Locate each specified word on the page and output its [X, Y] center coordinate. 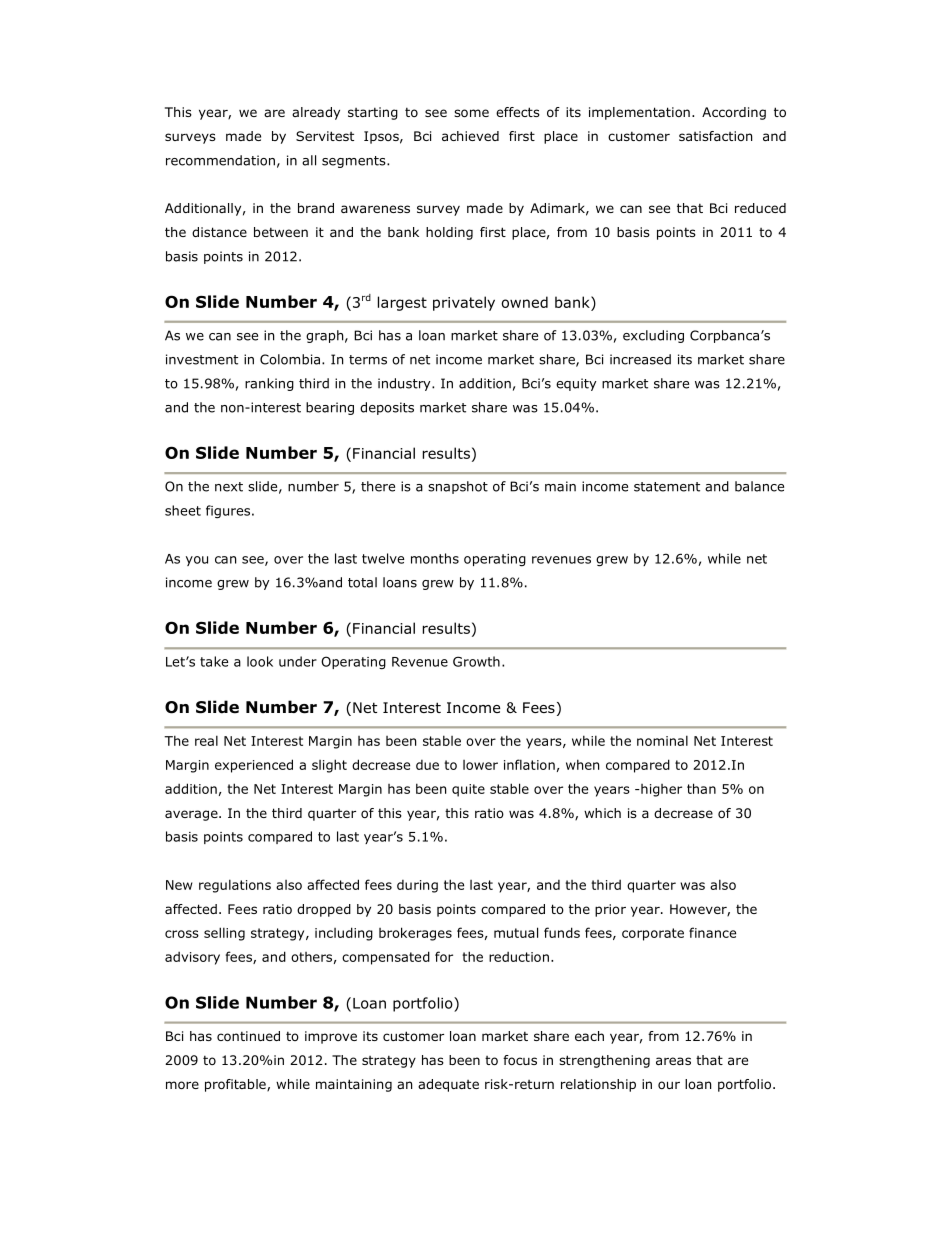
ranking [269, 384]
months [435, 558]
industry [405, 384]
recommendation [220, 160]
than [701, 788]
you [197, 561]
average [192, 815]
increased [640, 359]
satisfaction [715, 136]
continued [248, 1036]
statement [667, 487]
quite [468, 790]
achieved [470, 136]
